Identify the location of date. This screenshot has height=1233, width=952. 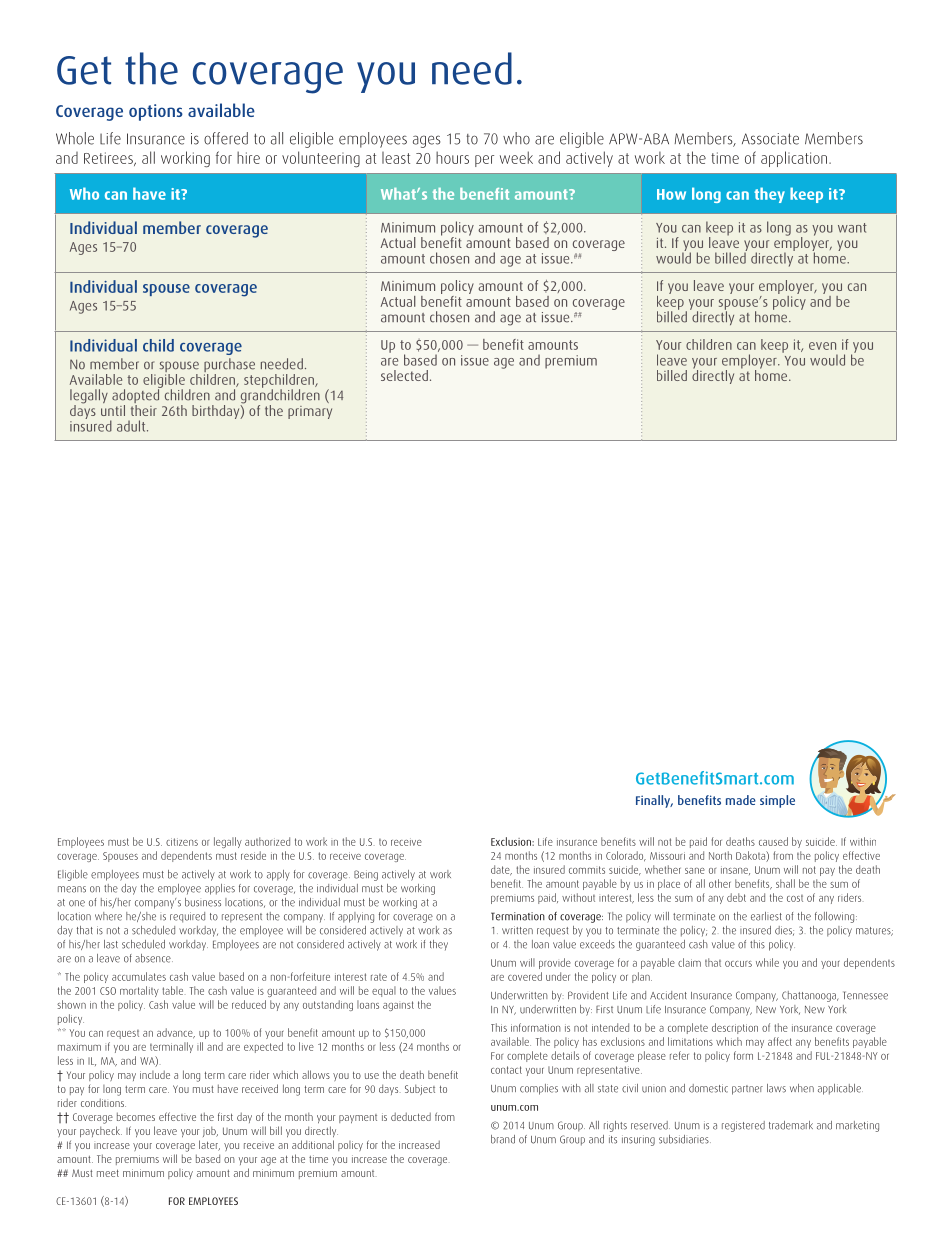
(501, 870).
